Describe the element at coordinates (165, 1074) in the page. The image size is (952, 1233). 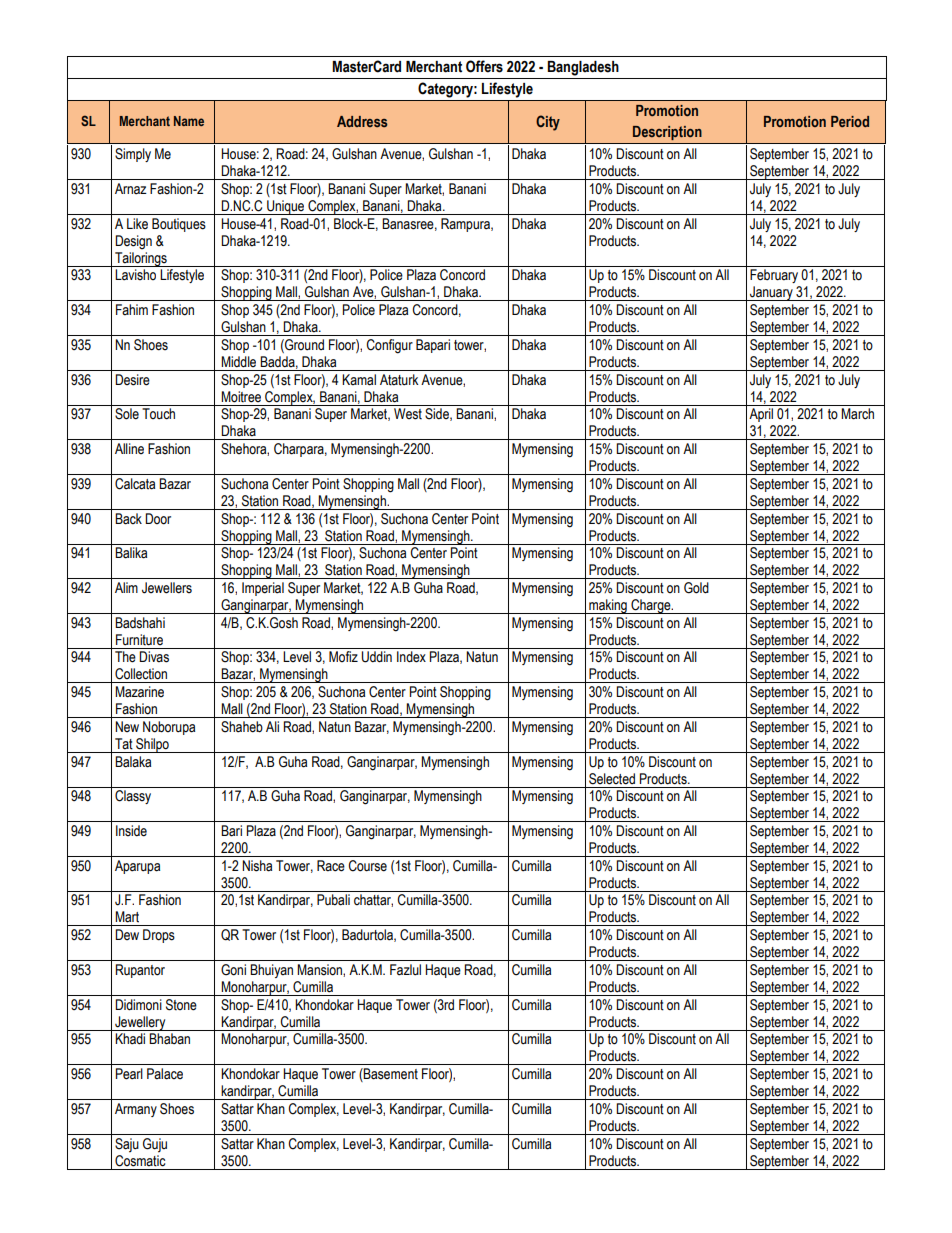
I see `Palace` at that location.
